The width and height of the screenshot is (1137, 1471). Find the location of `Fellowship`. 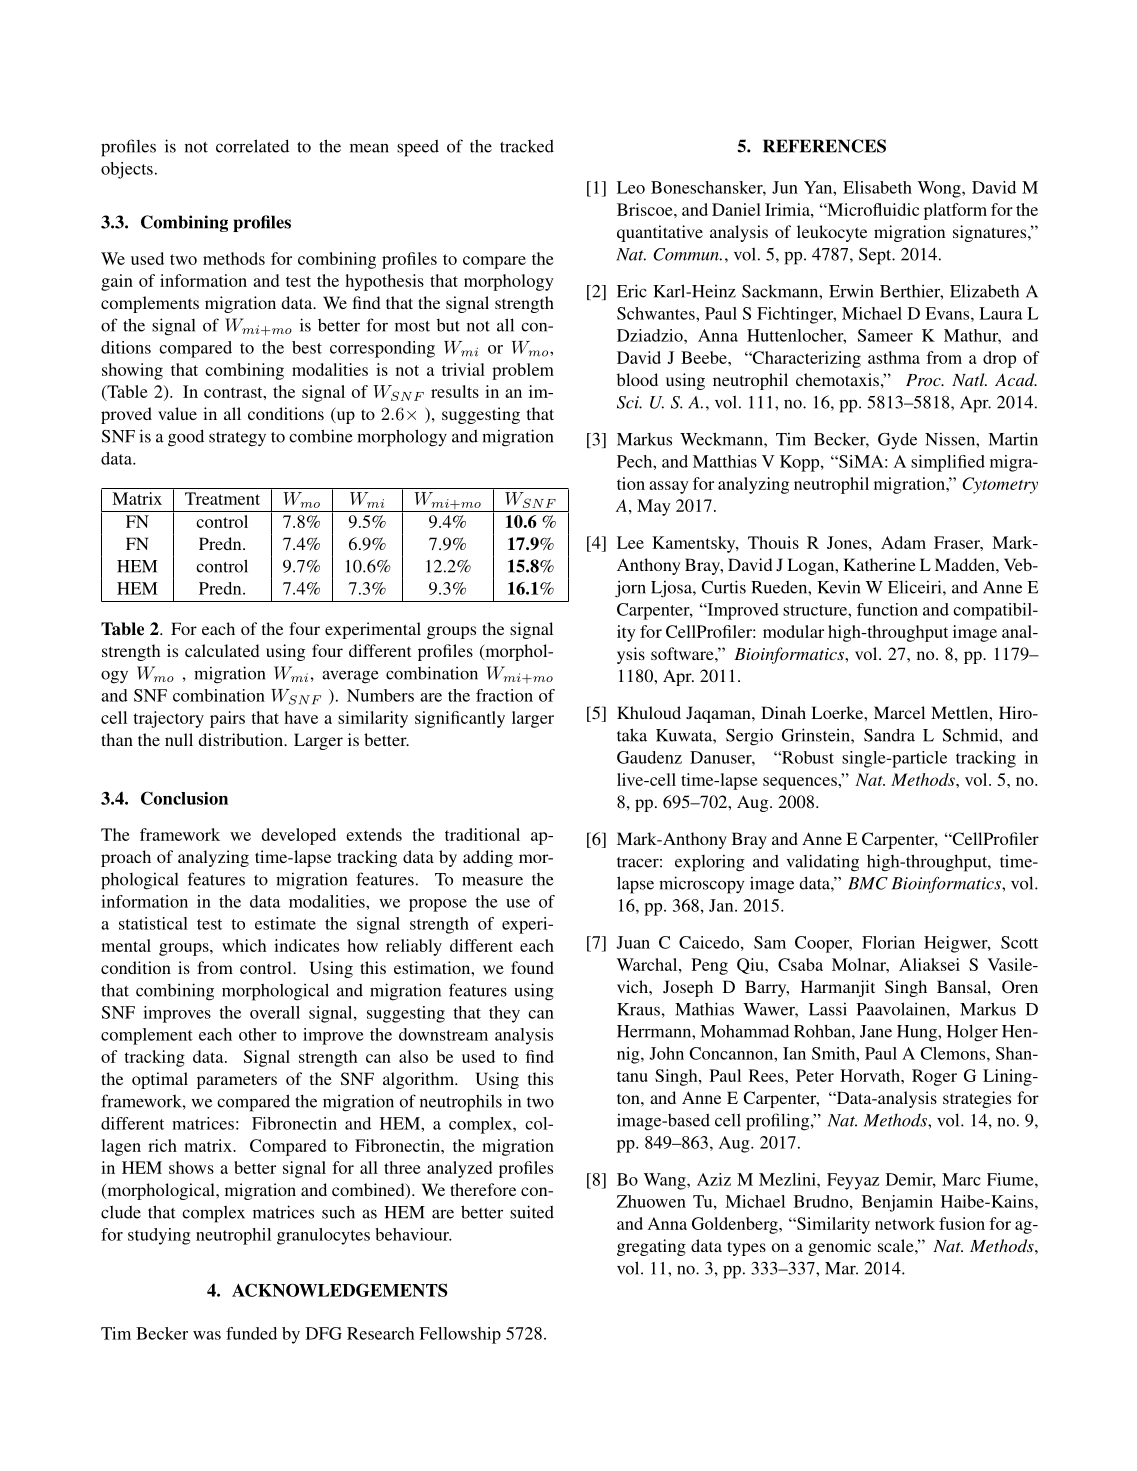

Fellowship is located at coordinates (460, 1335).
